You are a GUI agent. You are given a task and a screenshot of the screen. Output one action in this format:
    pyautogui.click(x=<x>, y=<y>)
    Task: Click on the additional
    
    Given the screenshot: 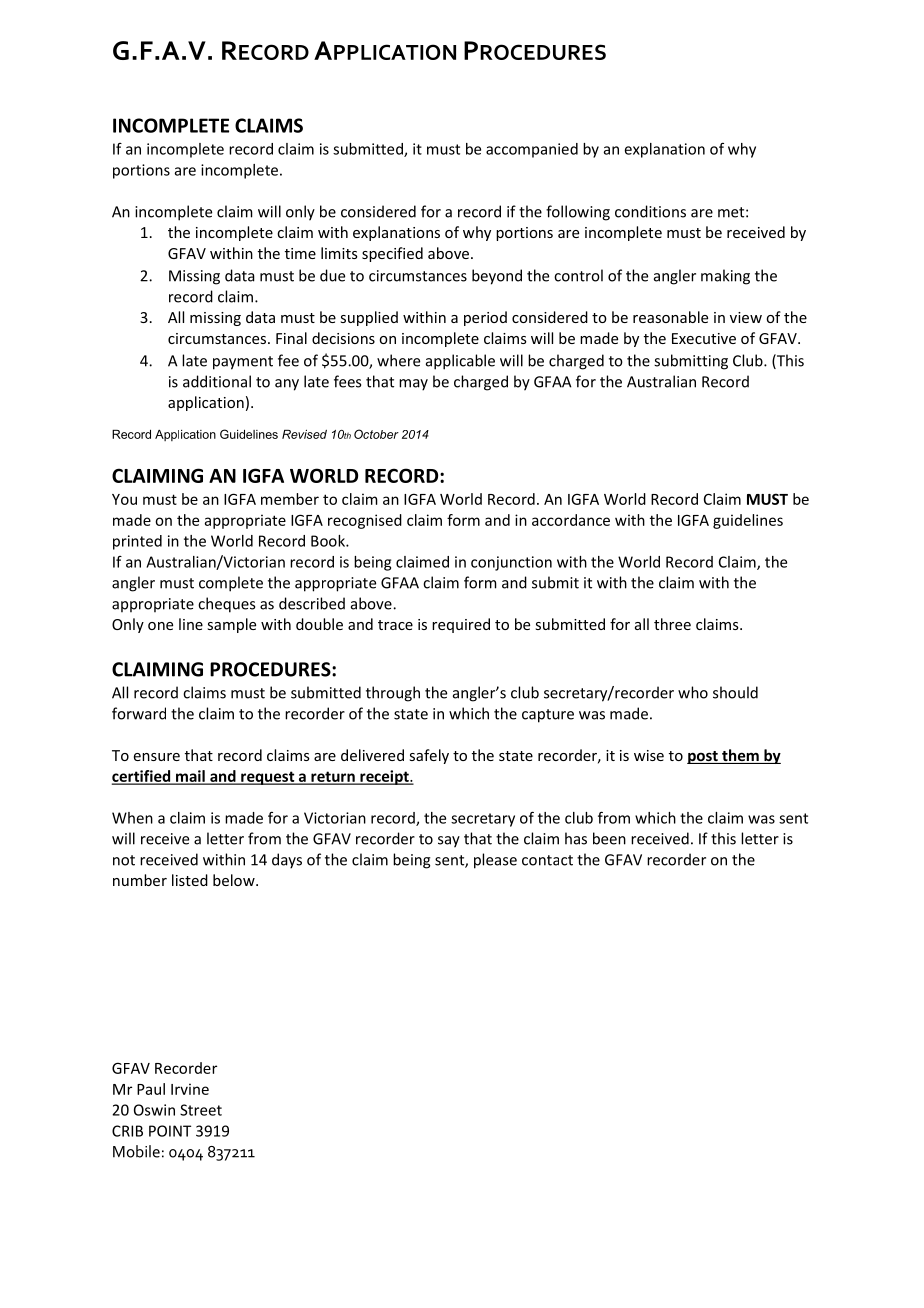 What is the action you would take?
    pyautogui.click(x=217, y=381)
